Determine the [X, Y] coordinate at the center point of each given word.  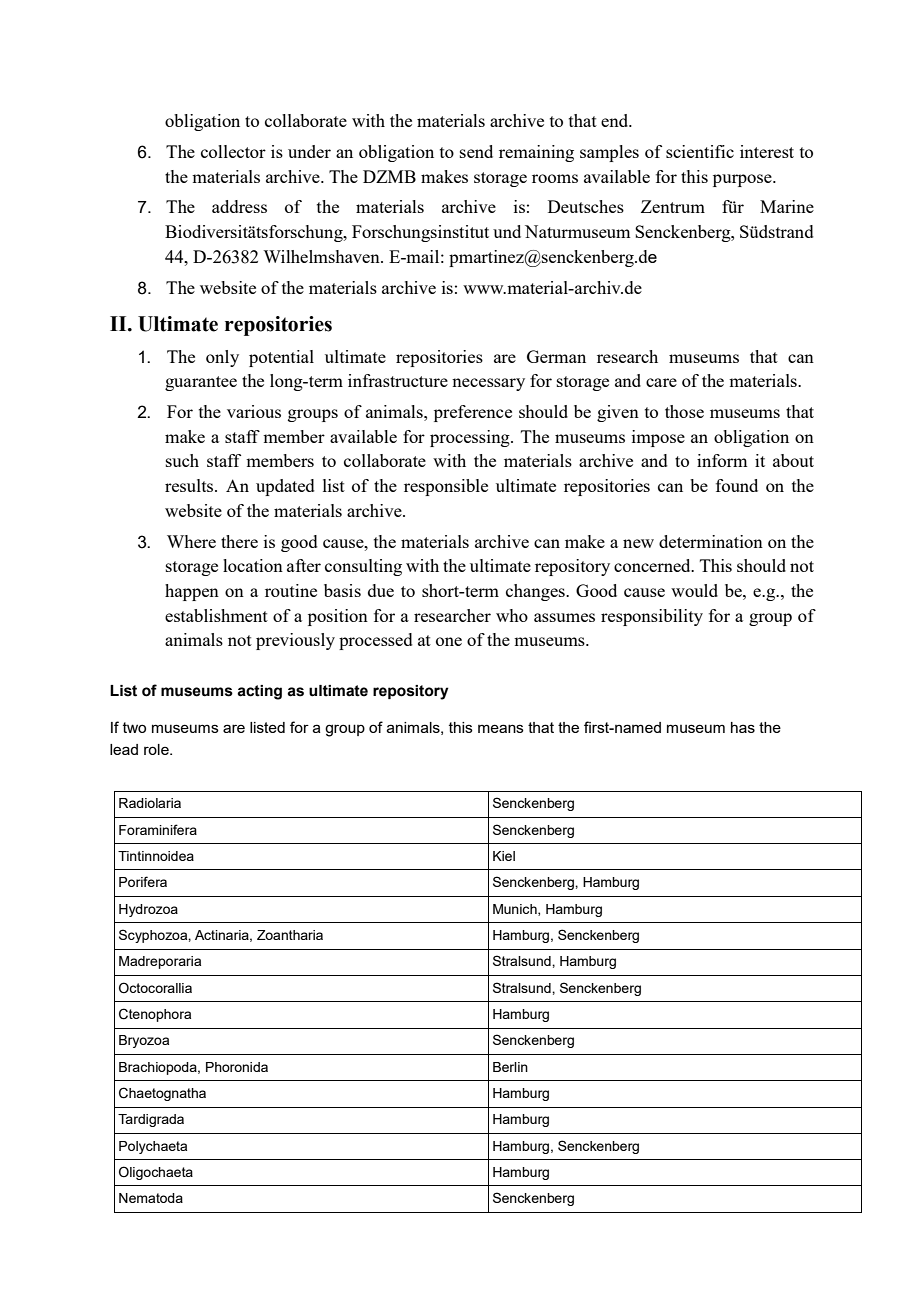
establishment [216, 615]
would [694, 590]
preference [473, 413]
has [743, 727]
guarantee [201, 383]
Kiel [504, 856]
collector [233, 151]
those [684, 411]
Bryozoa [144, 1041]
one [449, 641]
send [476, 151]
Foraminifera [158, 829]
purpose [743, 180]
